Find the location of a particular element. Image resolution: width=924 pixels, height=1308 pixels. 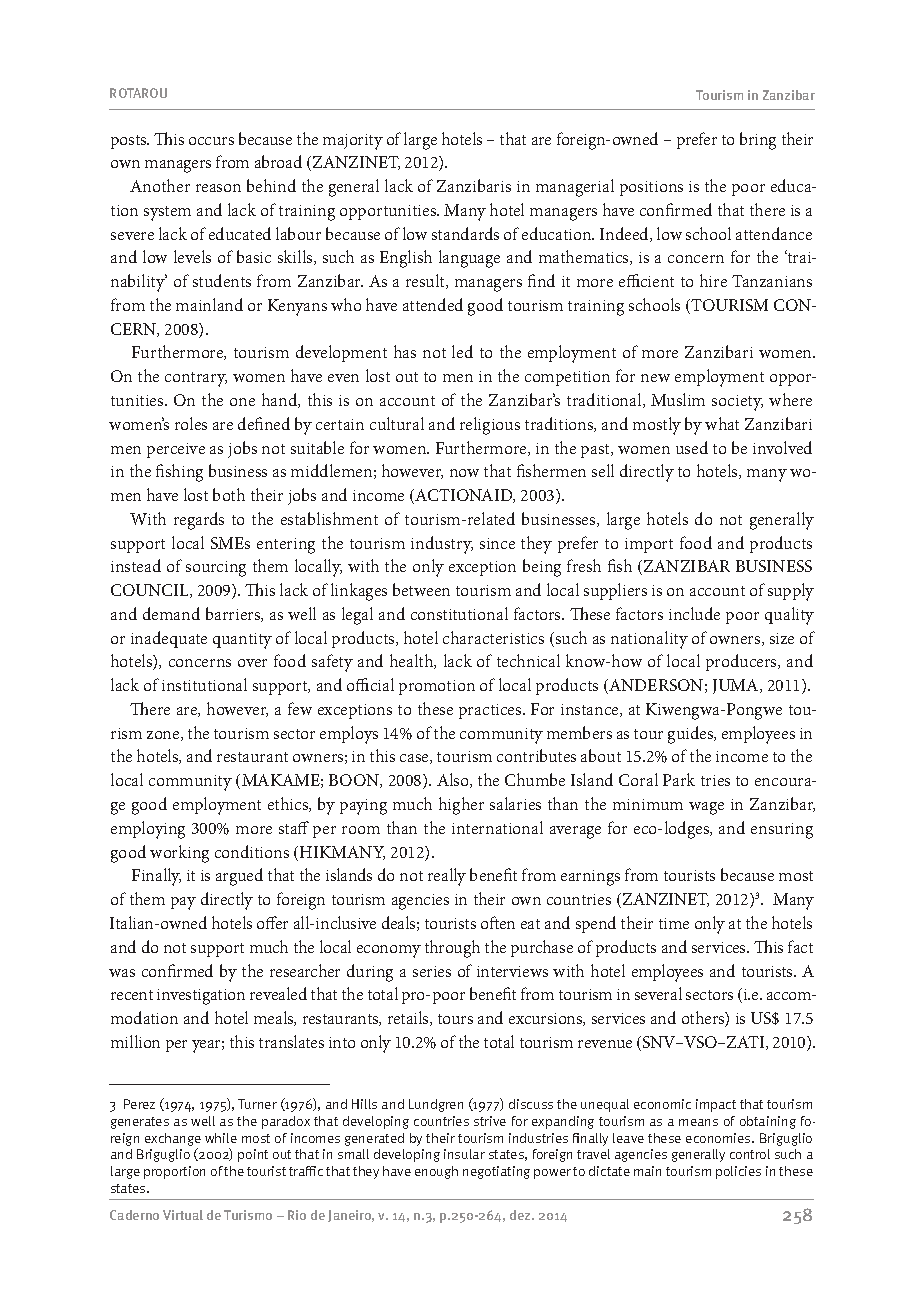

through is located at coordinates (452, 949).
